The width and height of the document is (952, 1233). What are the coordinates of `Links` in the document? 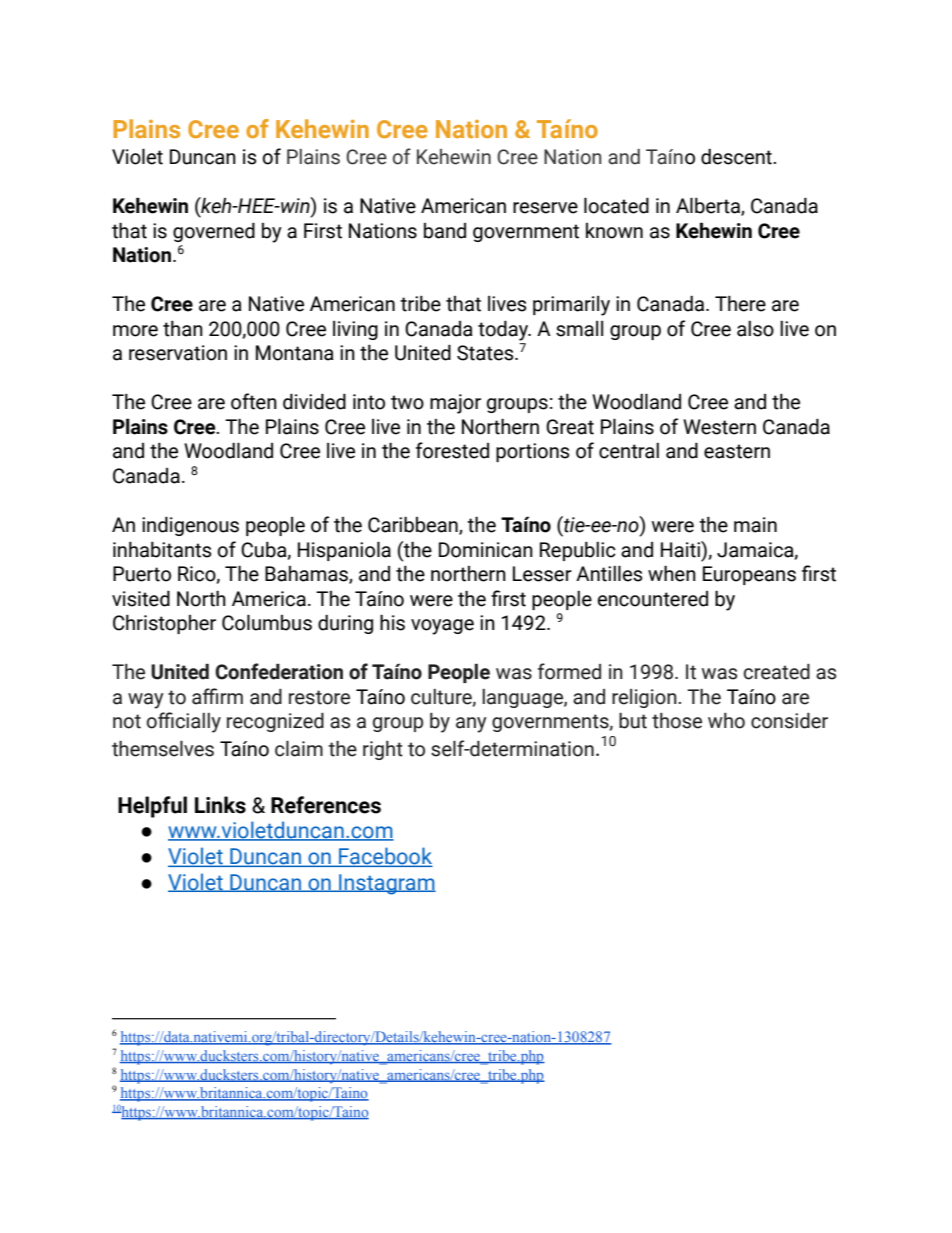 It's located at (220, 805).
